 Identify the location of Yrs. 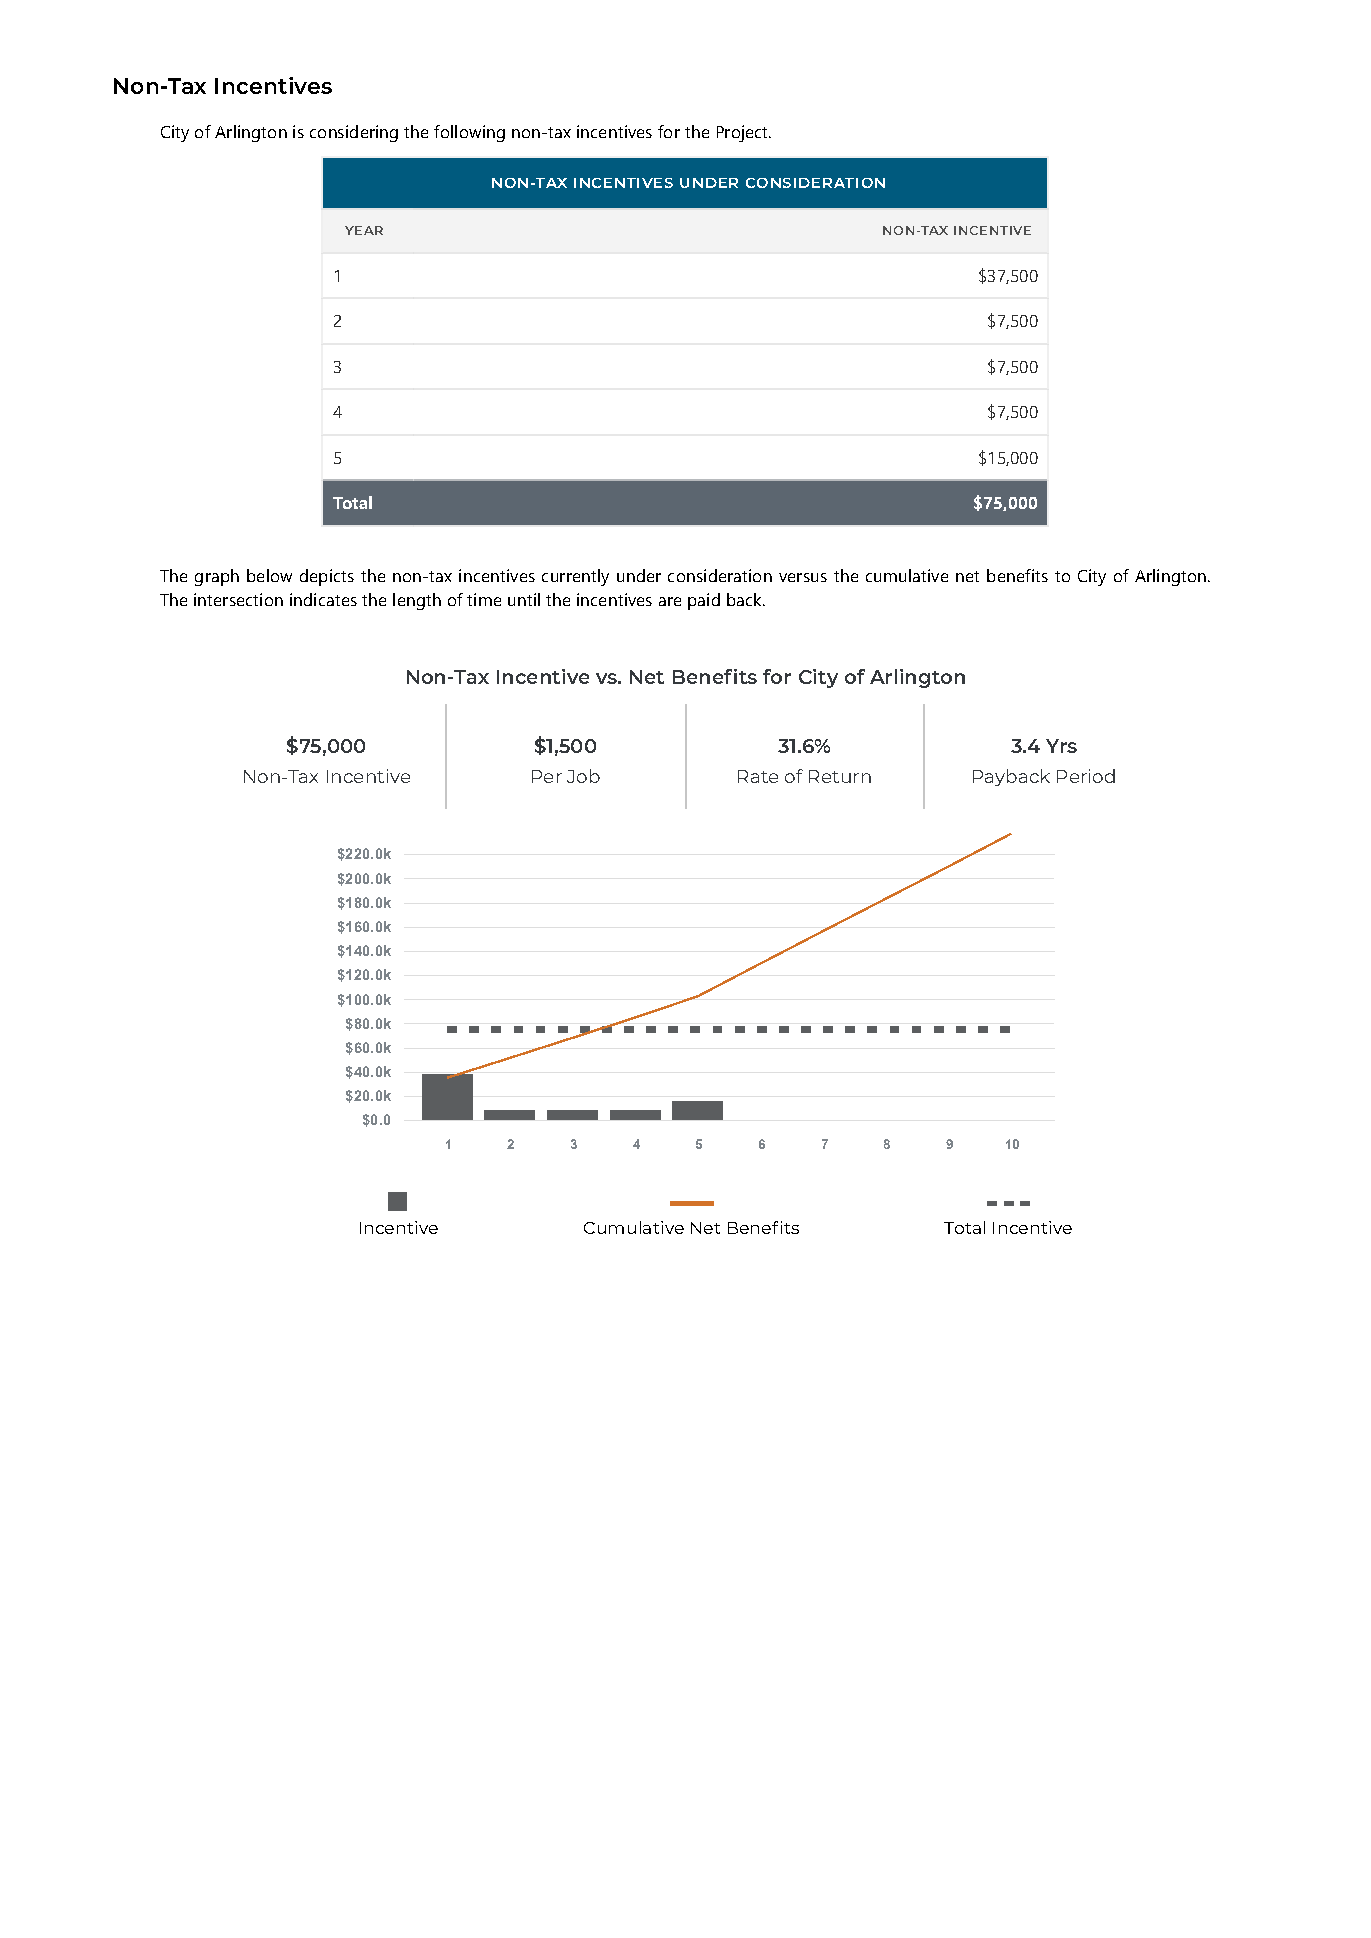
(1061, 746).
